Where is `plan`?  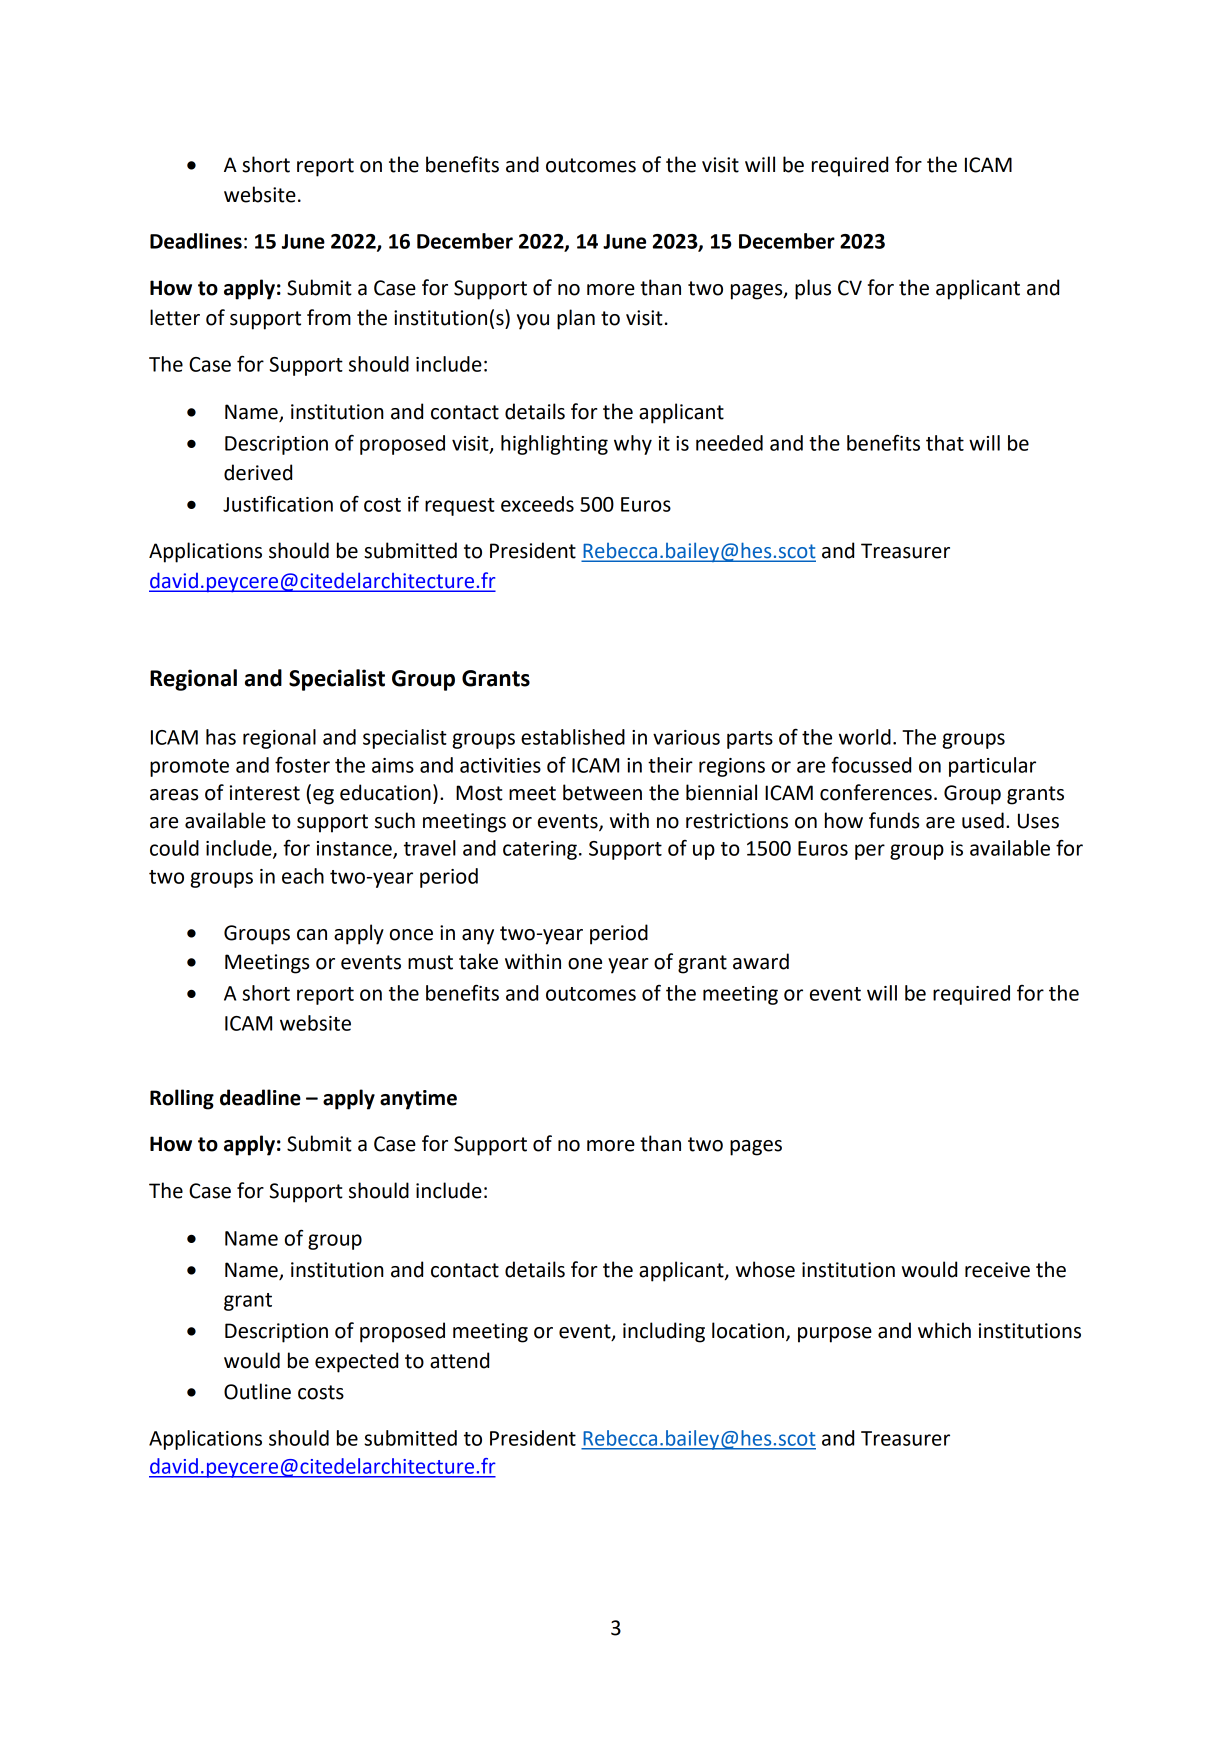 plan is located at coordinates (576, 319).
